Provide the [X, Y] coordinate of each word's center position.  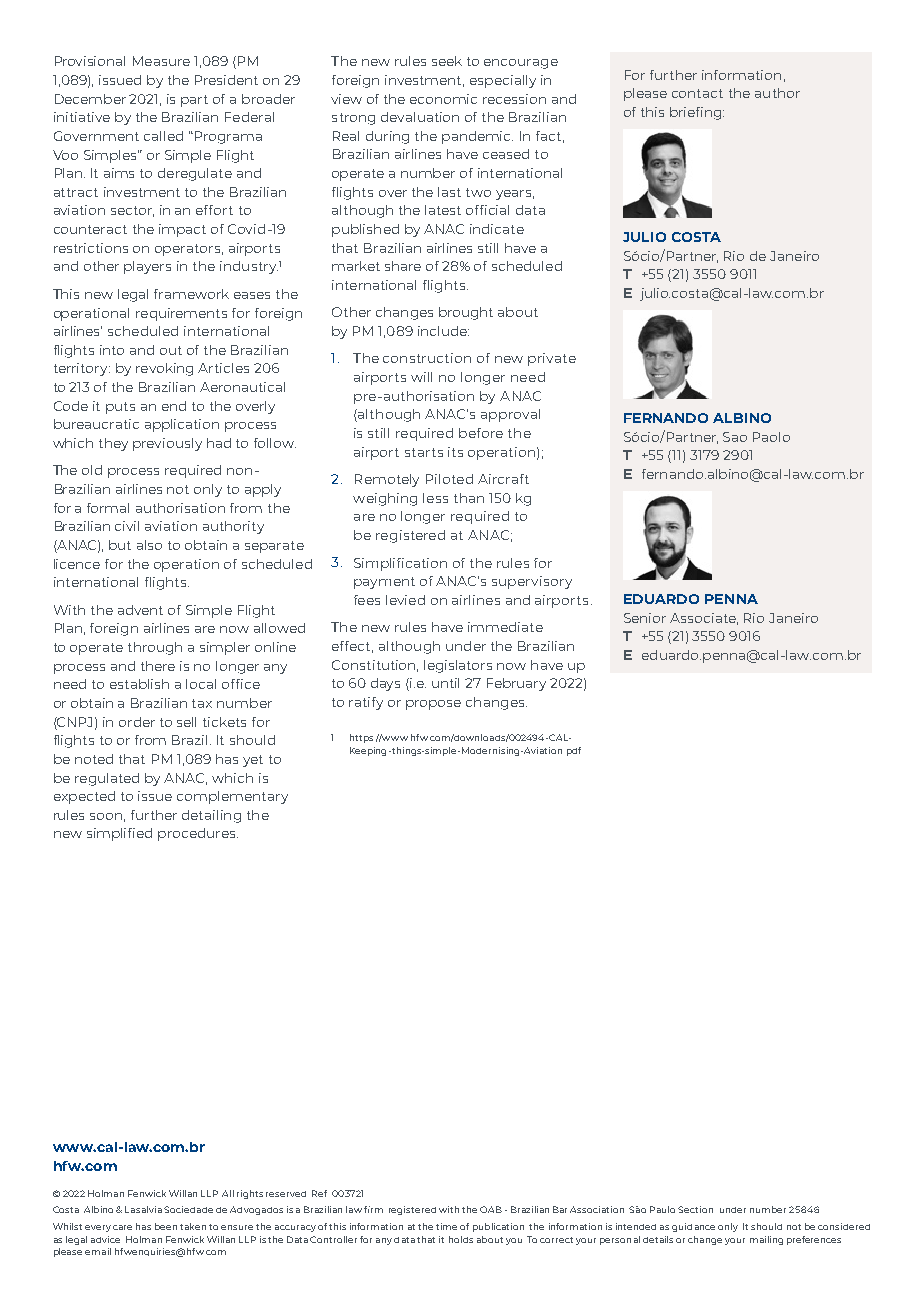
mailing [766, 1240]
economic [443, 99]
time [446, 1226]
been [166, 1226]
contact [697, 93]
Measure [161, 61]
